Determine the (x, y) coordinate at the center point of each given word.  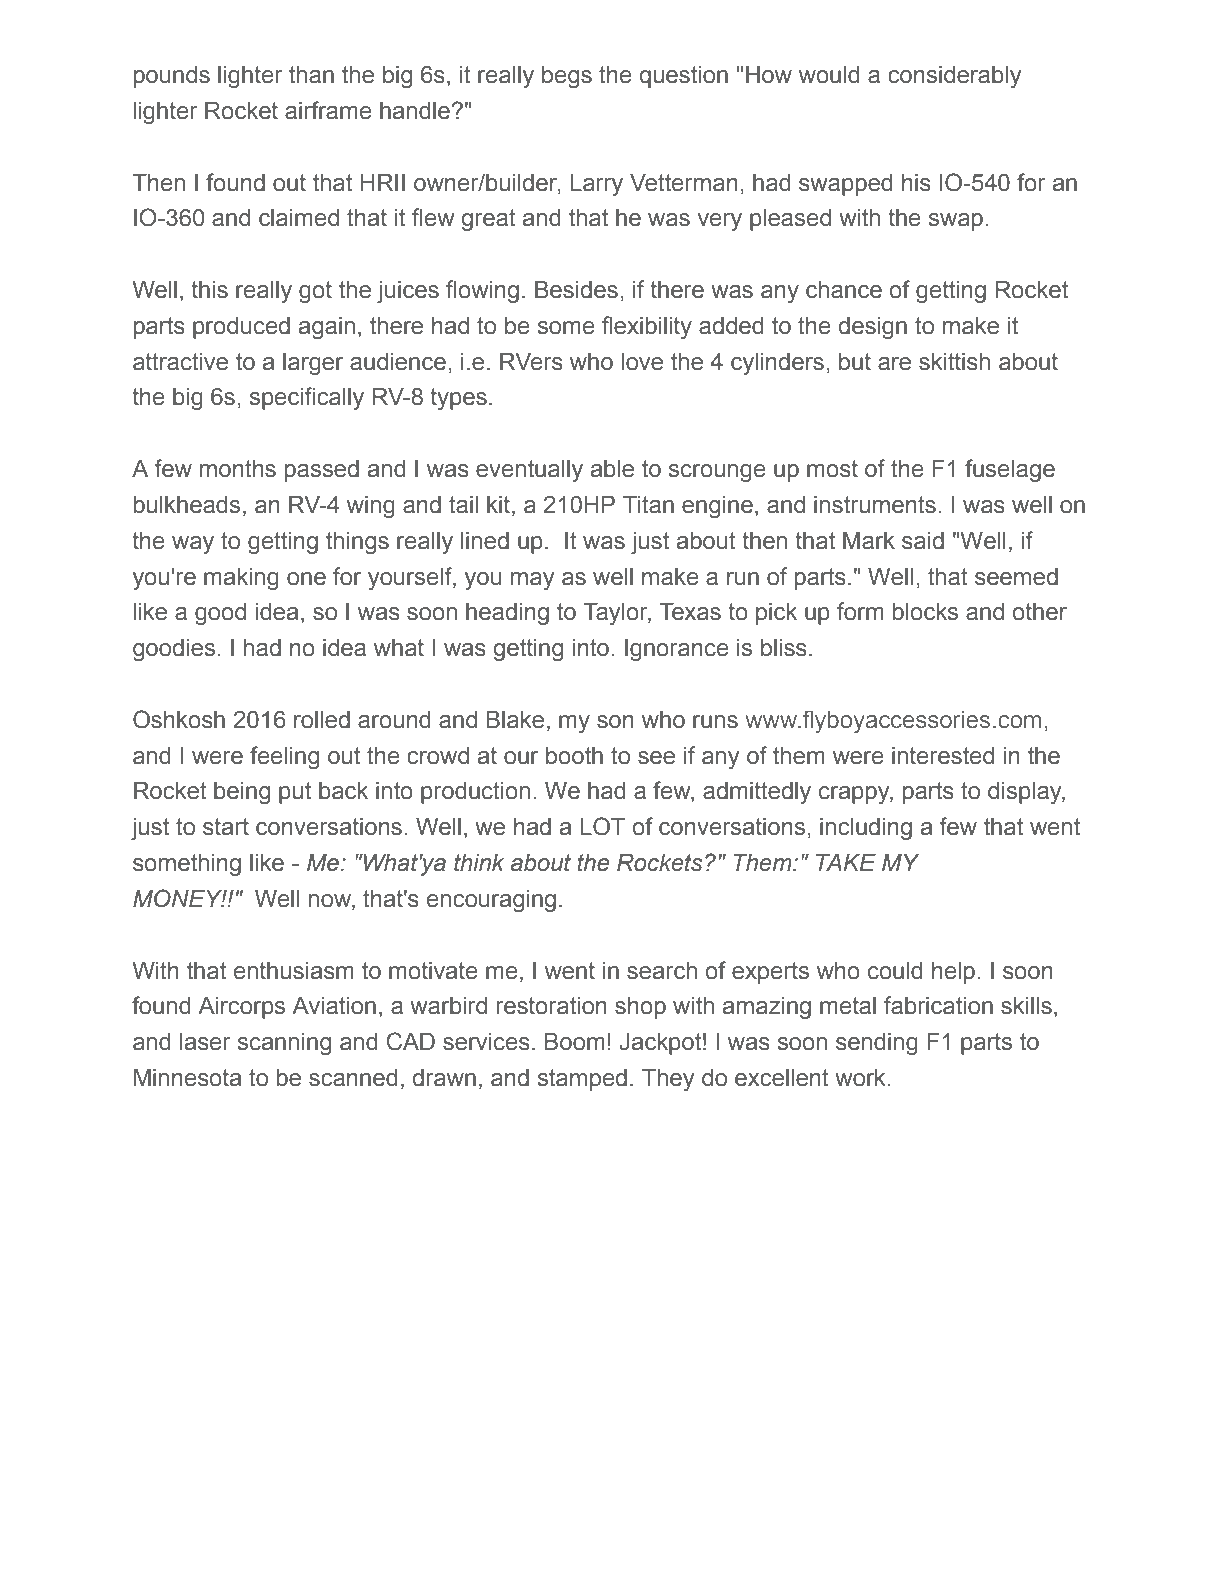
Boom (575, 1042)
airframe (328, 110)
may (532, 581)
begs (567, 77)
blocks (925, 612)
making (241, 579)
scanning (284, 1044)
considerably (954, 77)
